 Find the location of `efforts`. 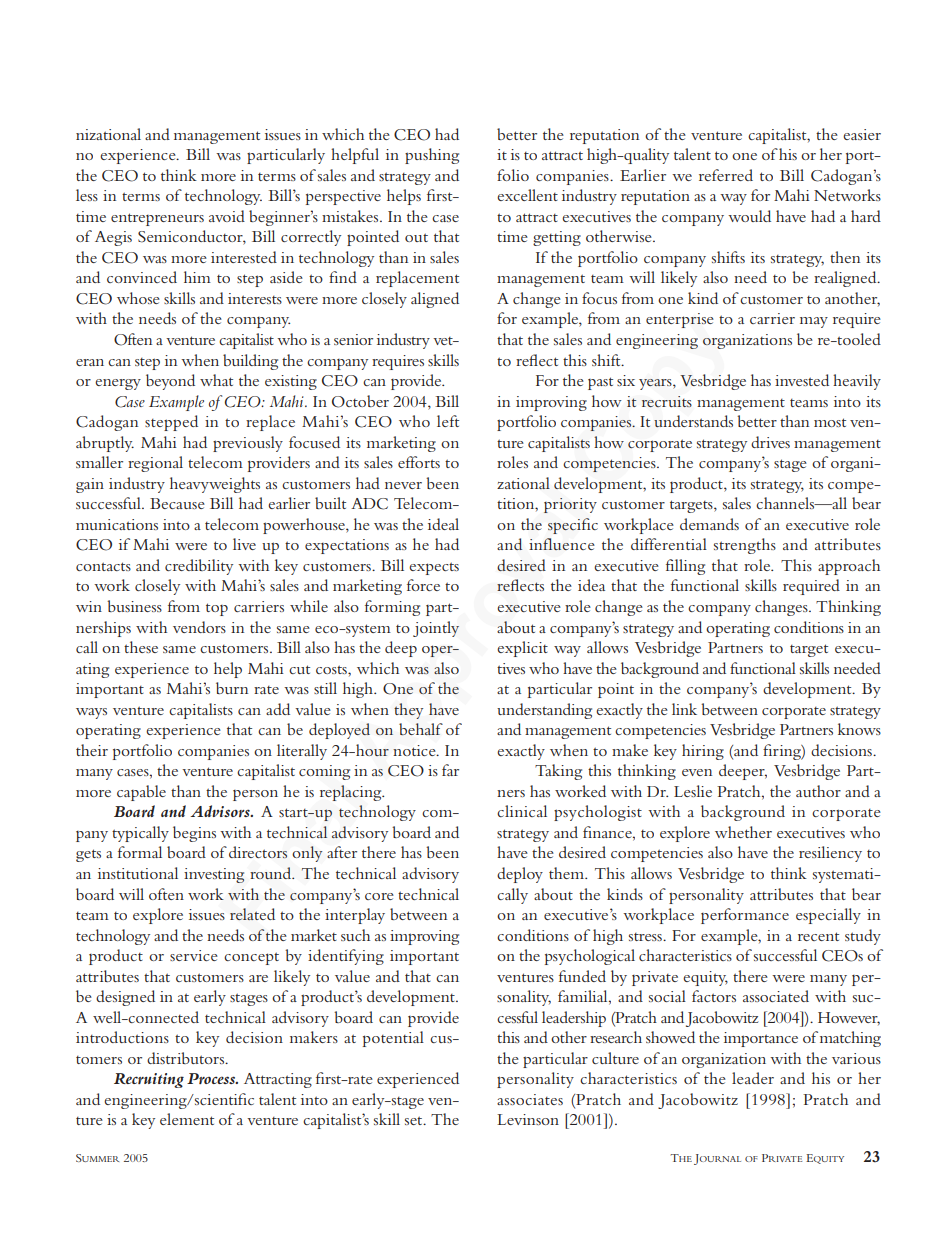

efforts is located at coordinates (419, 462).
